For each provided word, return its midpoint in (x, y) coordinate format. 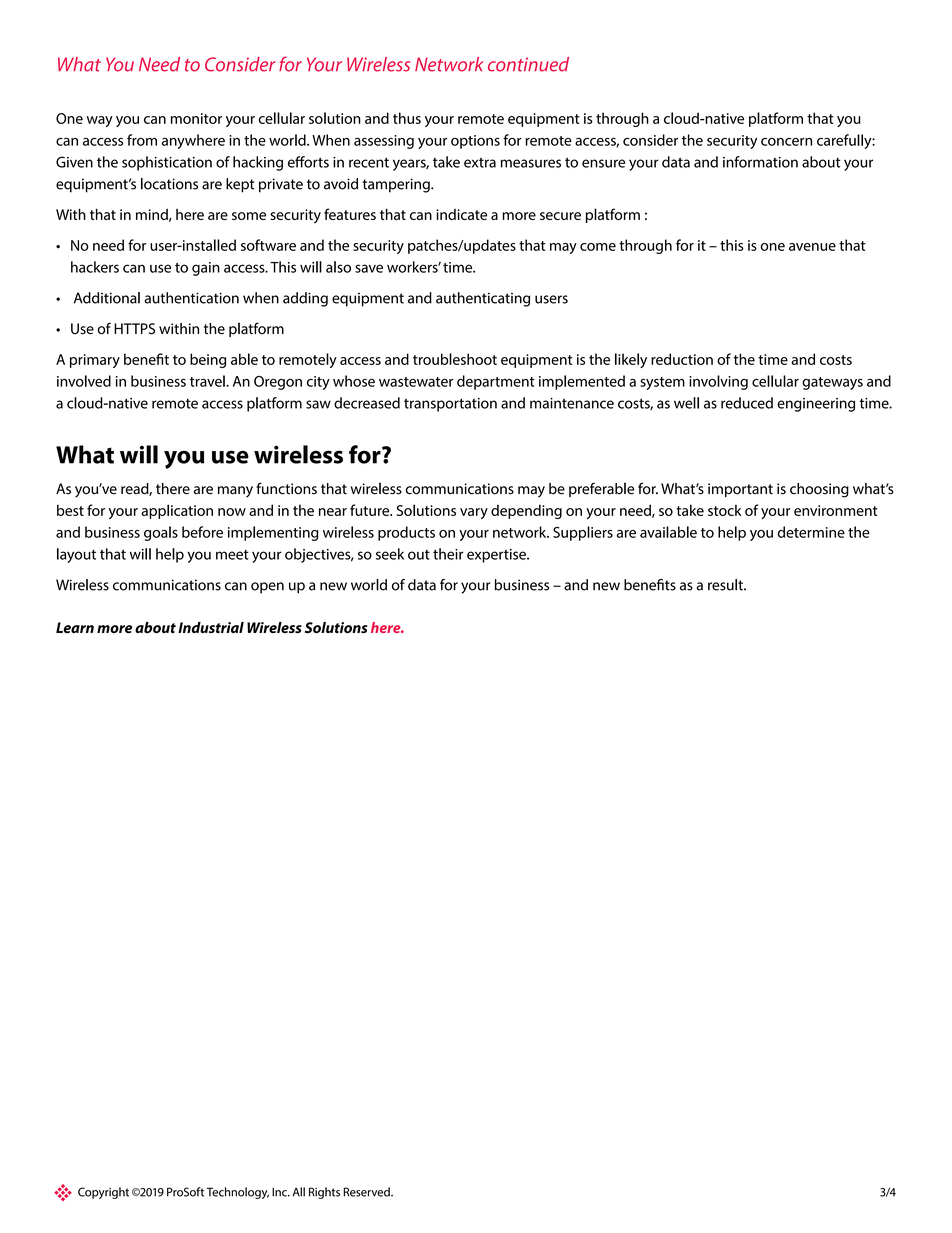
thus (407, 118)
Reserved (367, 1192)
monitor (196, 118)
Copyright (103, 1193)
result (726, 585)
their (448, 554)
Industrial (211, 627)
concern (786, 141)
